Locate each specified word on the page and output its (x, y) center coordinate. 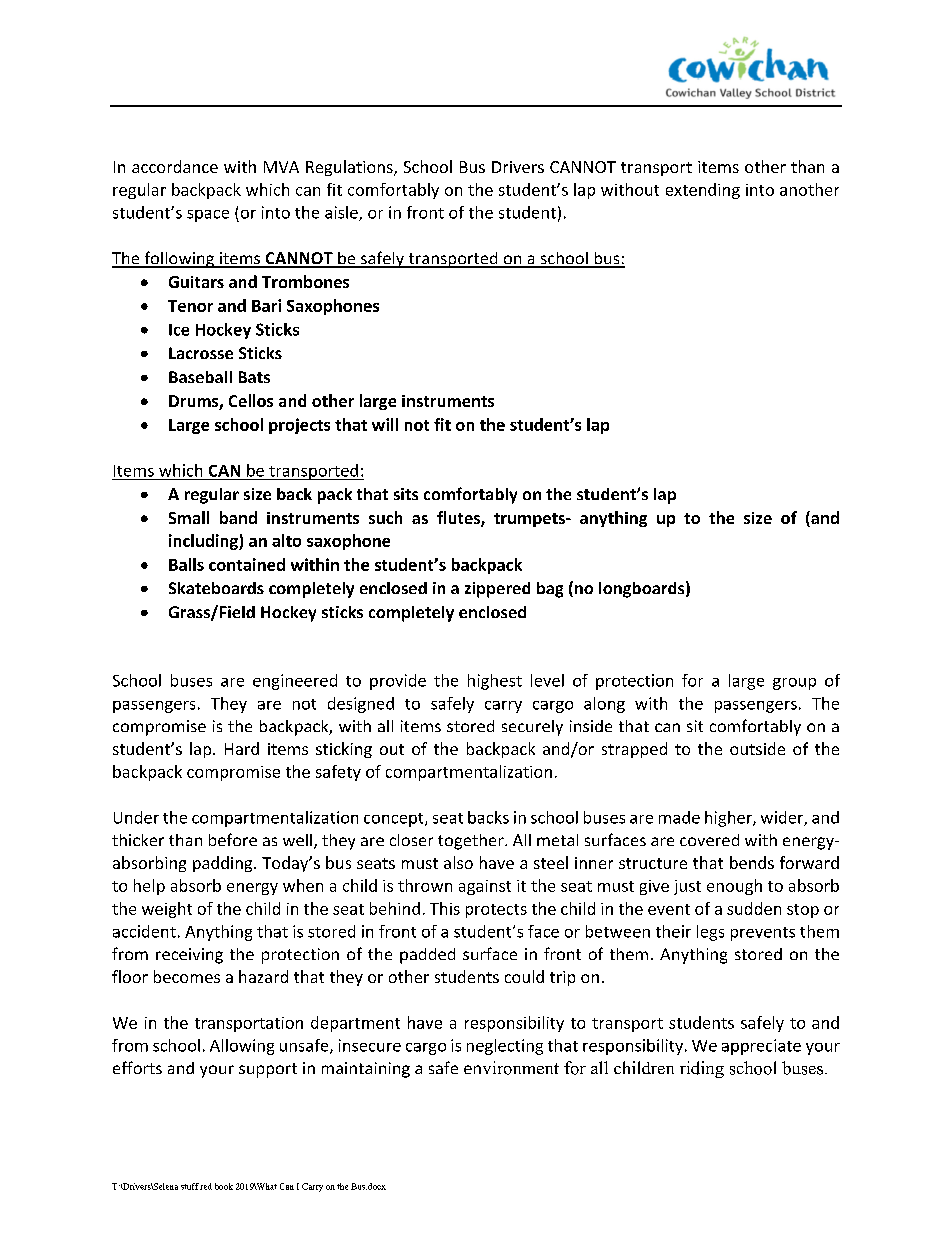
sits (406, 494)
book (224, 1186)
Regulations (350, 168)
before (233, 839)
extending (703, 191)
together (472, 842)
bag (550, 590)
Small (189, 517)
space (208, 216)
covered (709, 840)
